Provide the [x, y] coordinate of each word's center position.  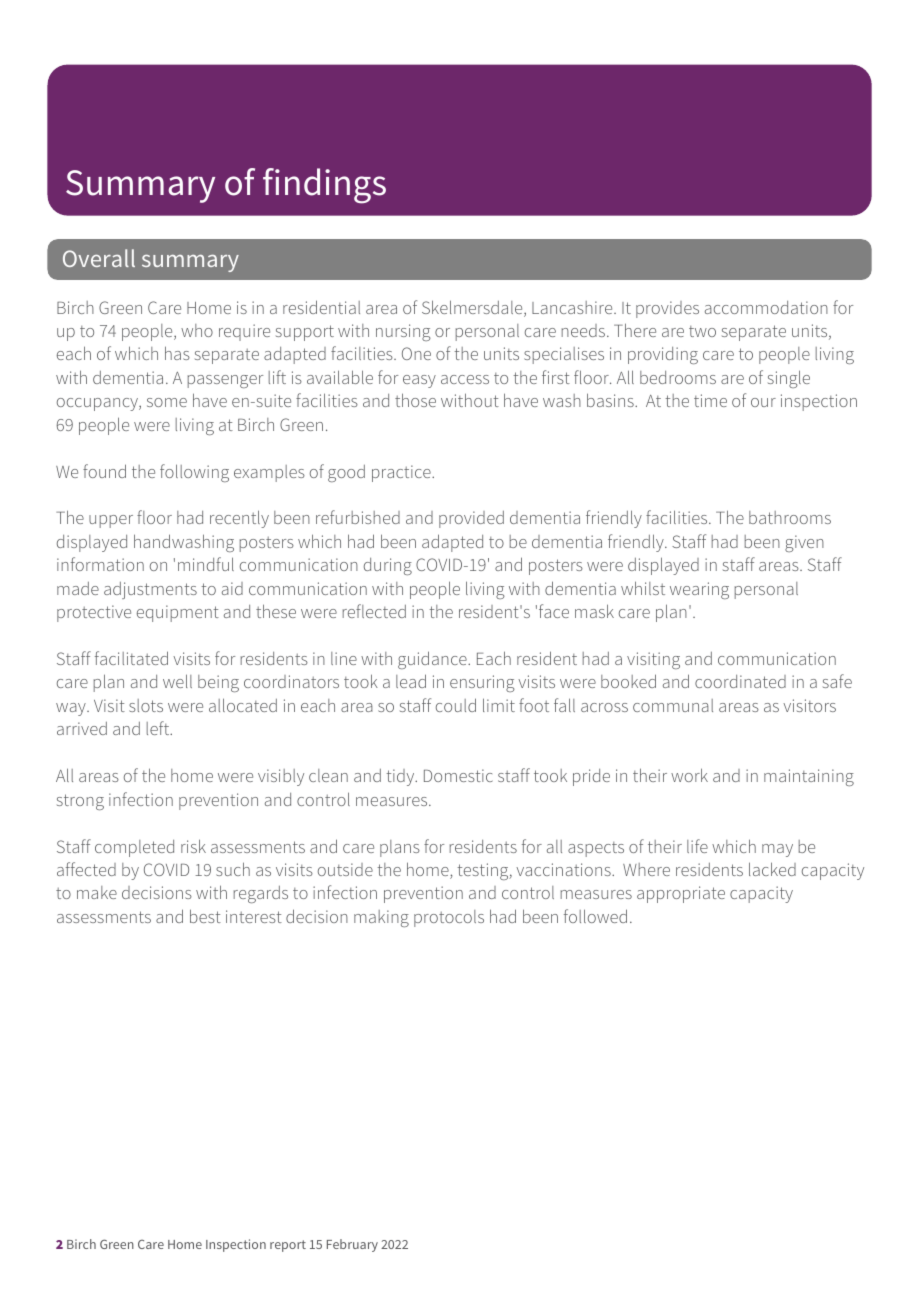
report [288, 1246]
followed [595, 916]
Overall [99, 258]
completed [134, 848]
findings [324, 186]
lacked [772, 869]
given [804, 543]
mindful [206, 564]
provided [471, 519]
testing [484, 871]
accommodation [766, 307]
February [352, 1245]
